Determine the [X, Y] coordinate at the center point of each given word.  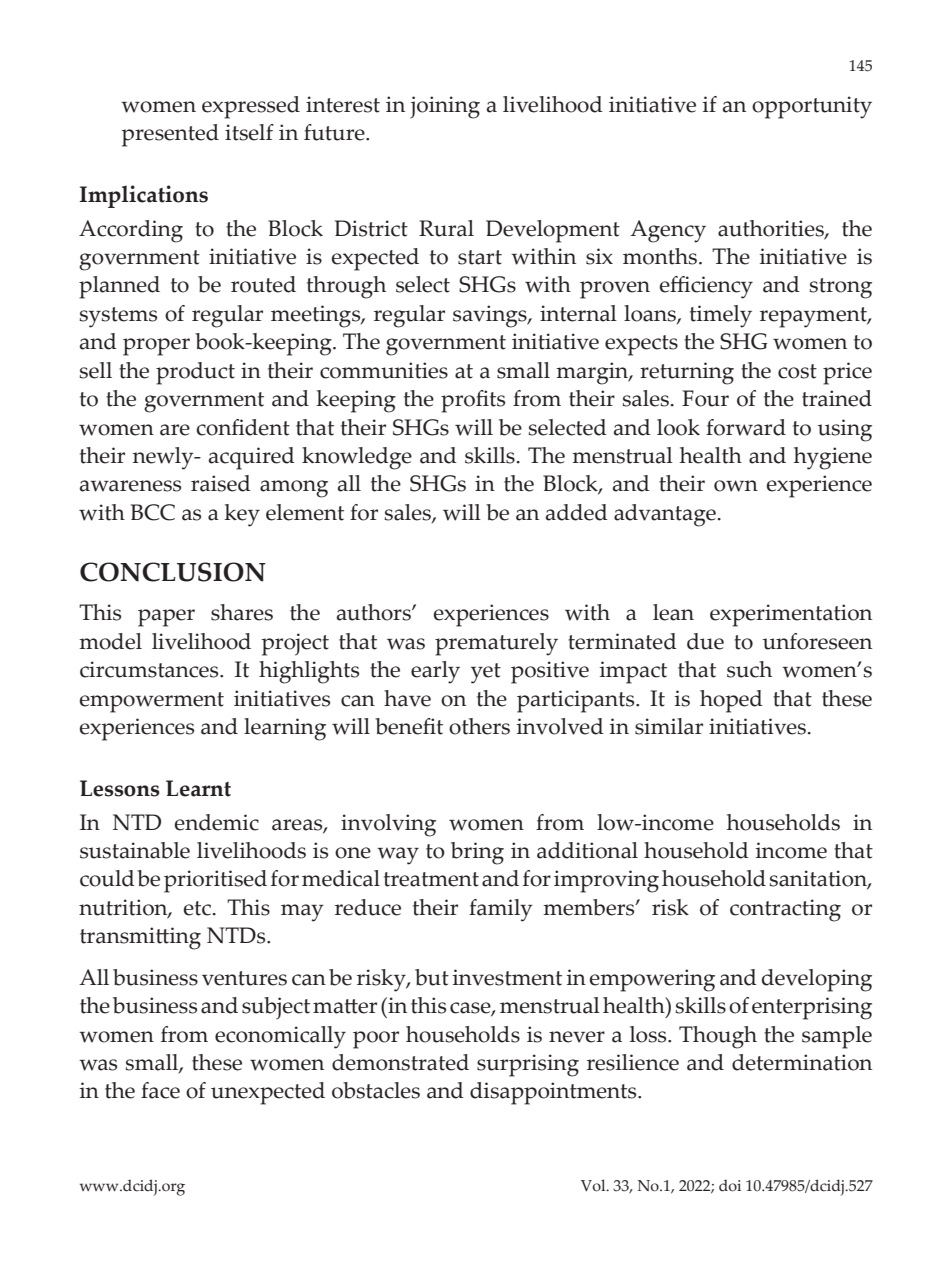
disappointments [554, 1093]
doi [730, 1186]
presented [170, 135]
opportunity [812, 107]
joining [445, 107]
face [160, 1090]
